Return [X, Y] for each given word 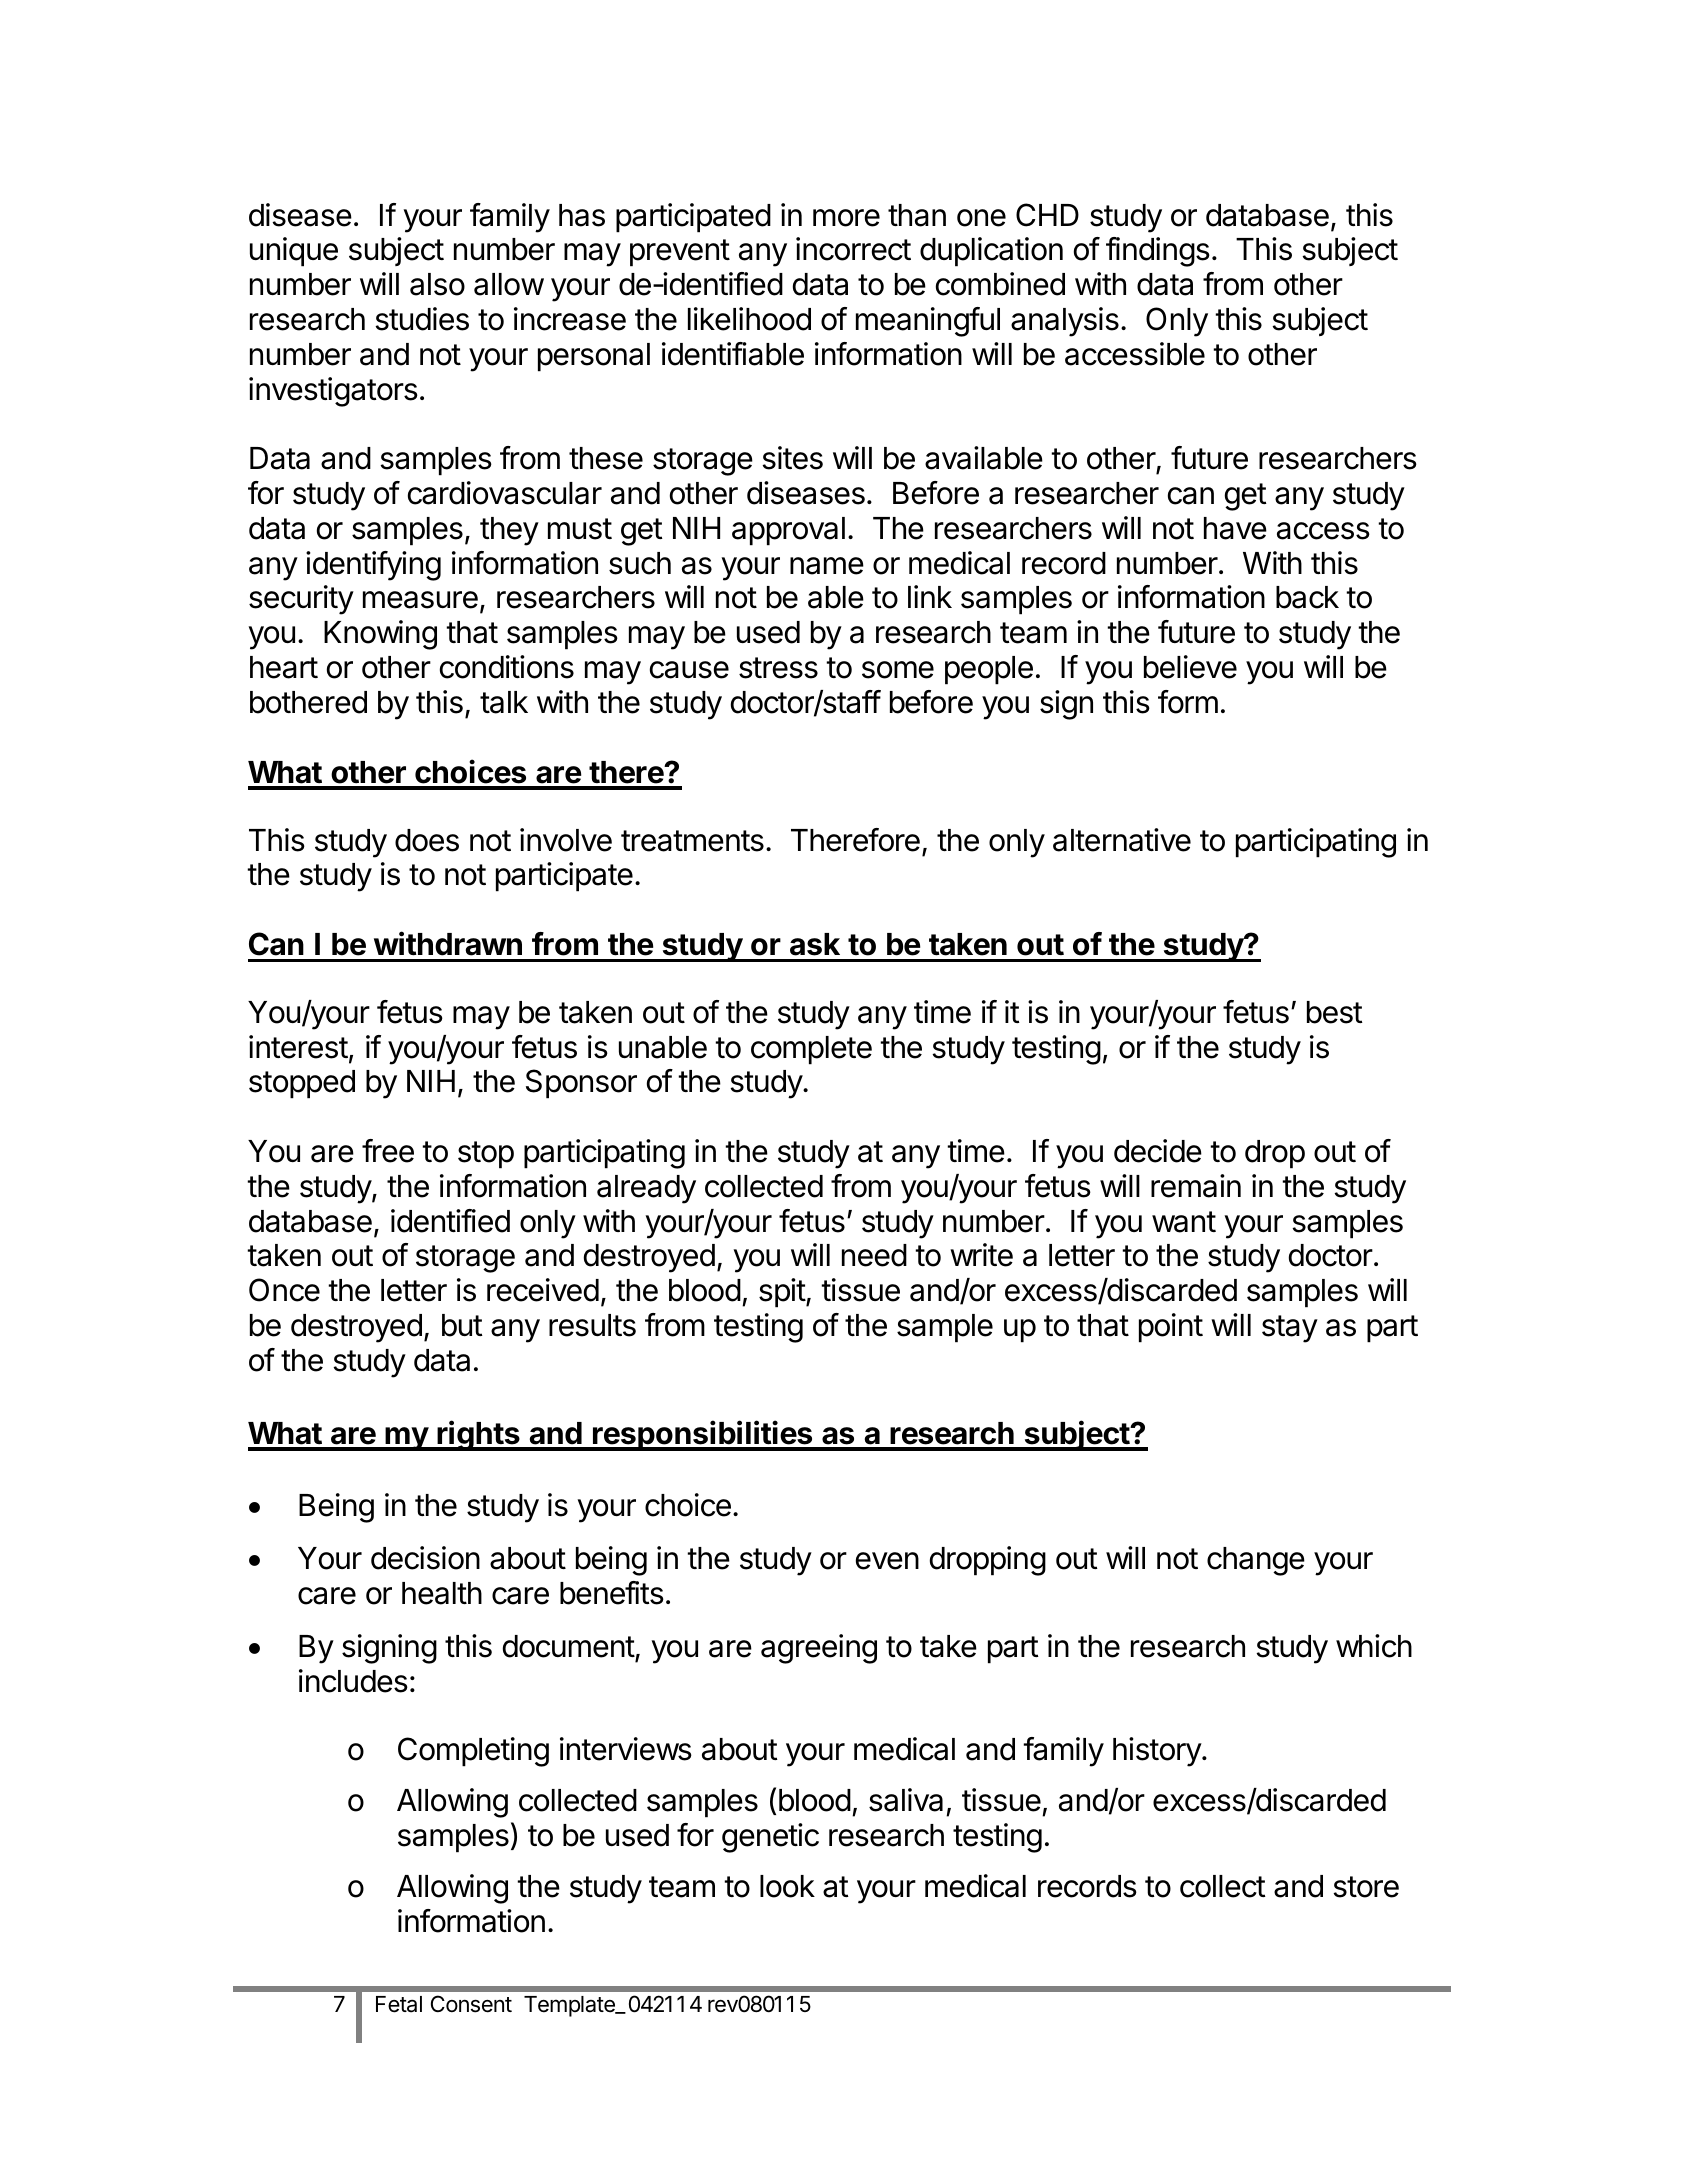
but [462, 1325]
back [1307, 597]
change [1256, 1561]
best [1335, 1012]
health [442, 1593]
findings [1158, 252]
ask [815, 944]
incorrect [853, 249]
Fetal [399, 2004]
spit [783, 1293]
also [437, 284]
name [827, 566]
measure [420, 600]
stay [1290, 1329]
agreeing [819, 1649]
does [427, 840]
